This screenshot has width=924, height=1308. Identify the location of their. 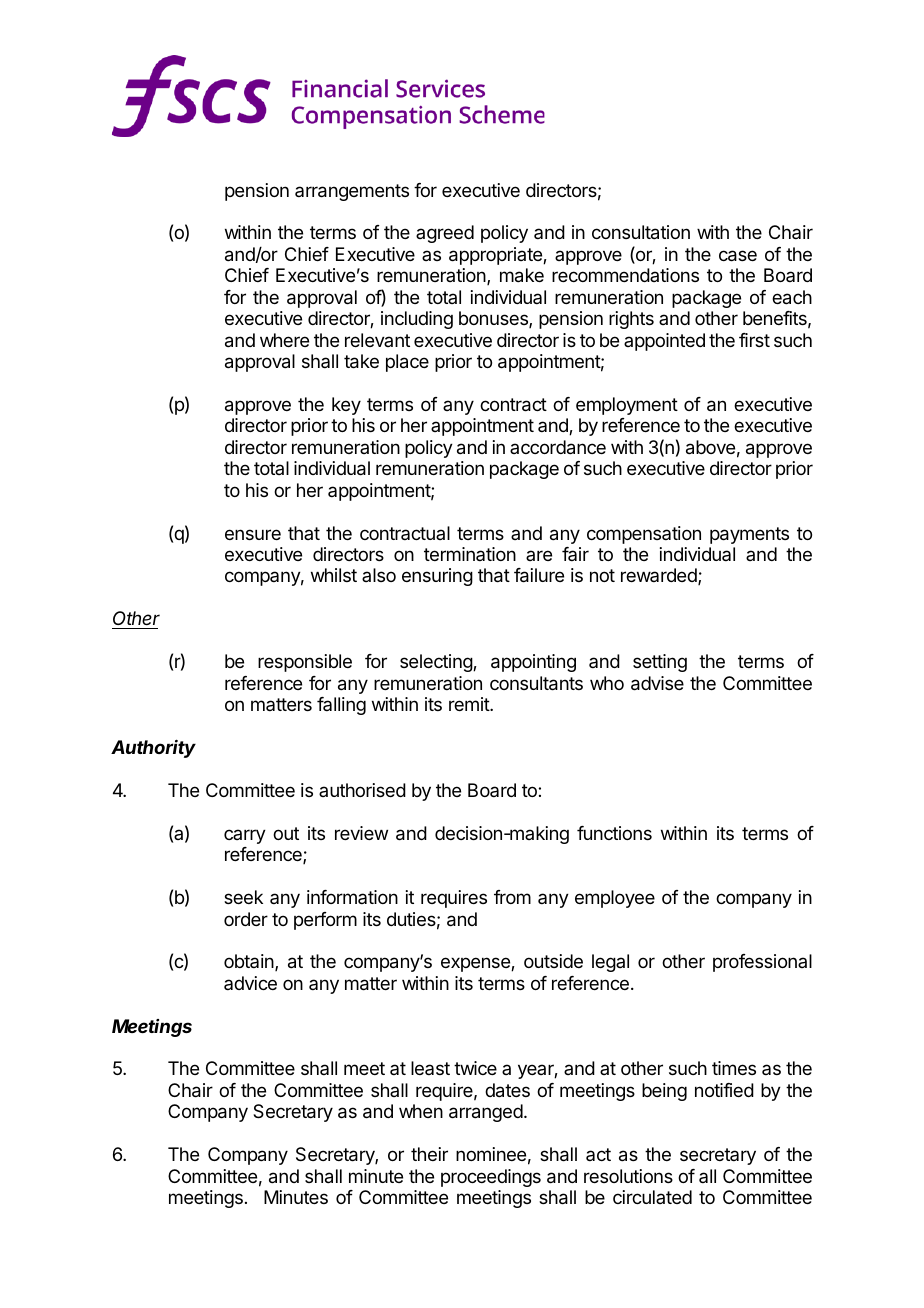
(429, 1154).
